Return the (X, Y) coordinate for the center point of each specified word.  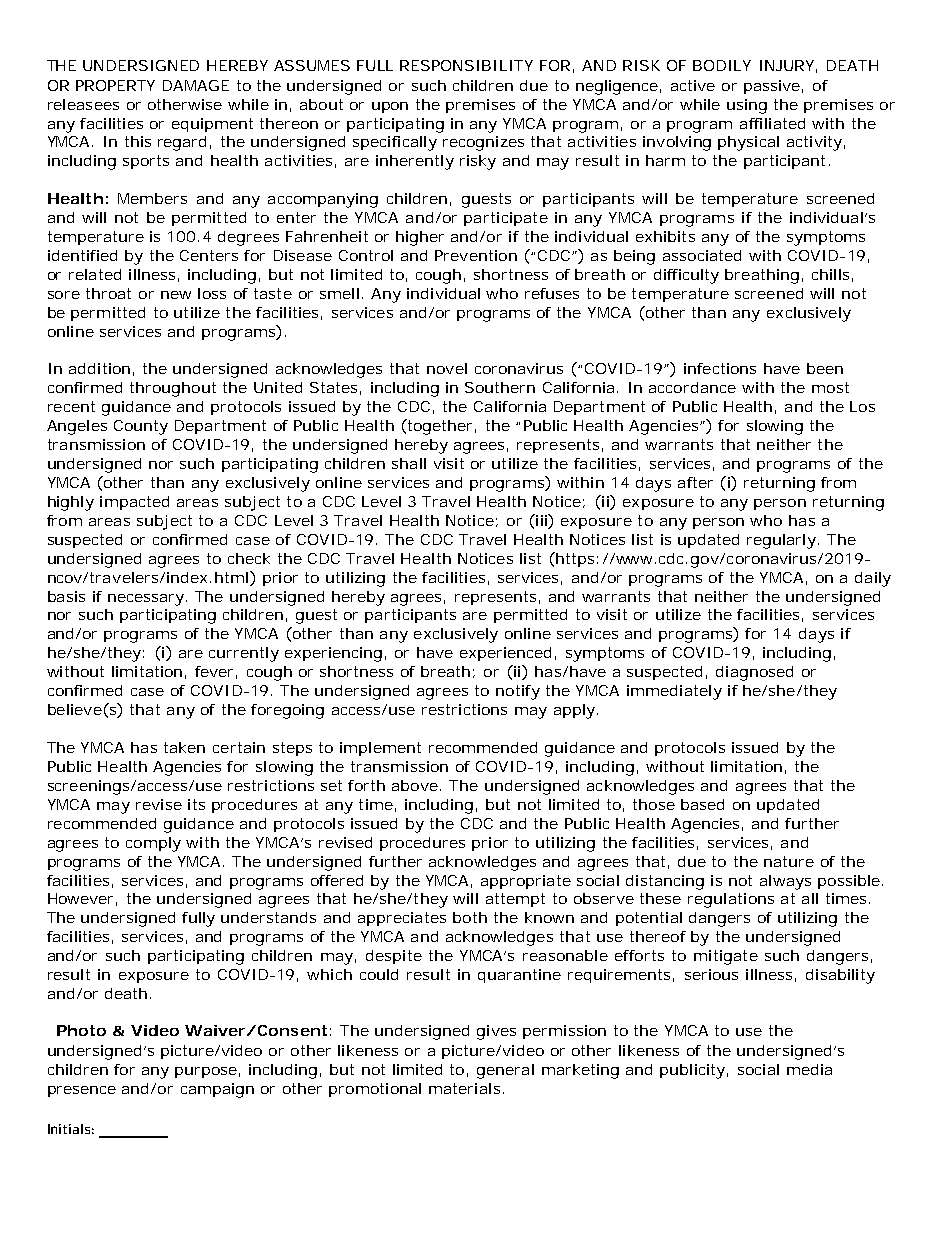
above (416, 785)
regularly (781, 541)
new (176, 295)
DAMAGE (196, 85)
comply (153, 844)
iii (541, 520)
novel (447, 368)
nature (789, 861)
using (747, 106)
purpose (206, 1072)
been (825, 368)
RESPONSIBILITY (466, 65)
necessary (146, 600)
